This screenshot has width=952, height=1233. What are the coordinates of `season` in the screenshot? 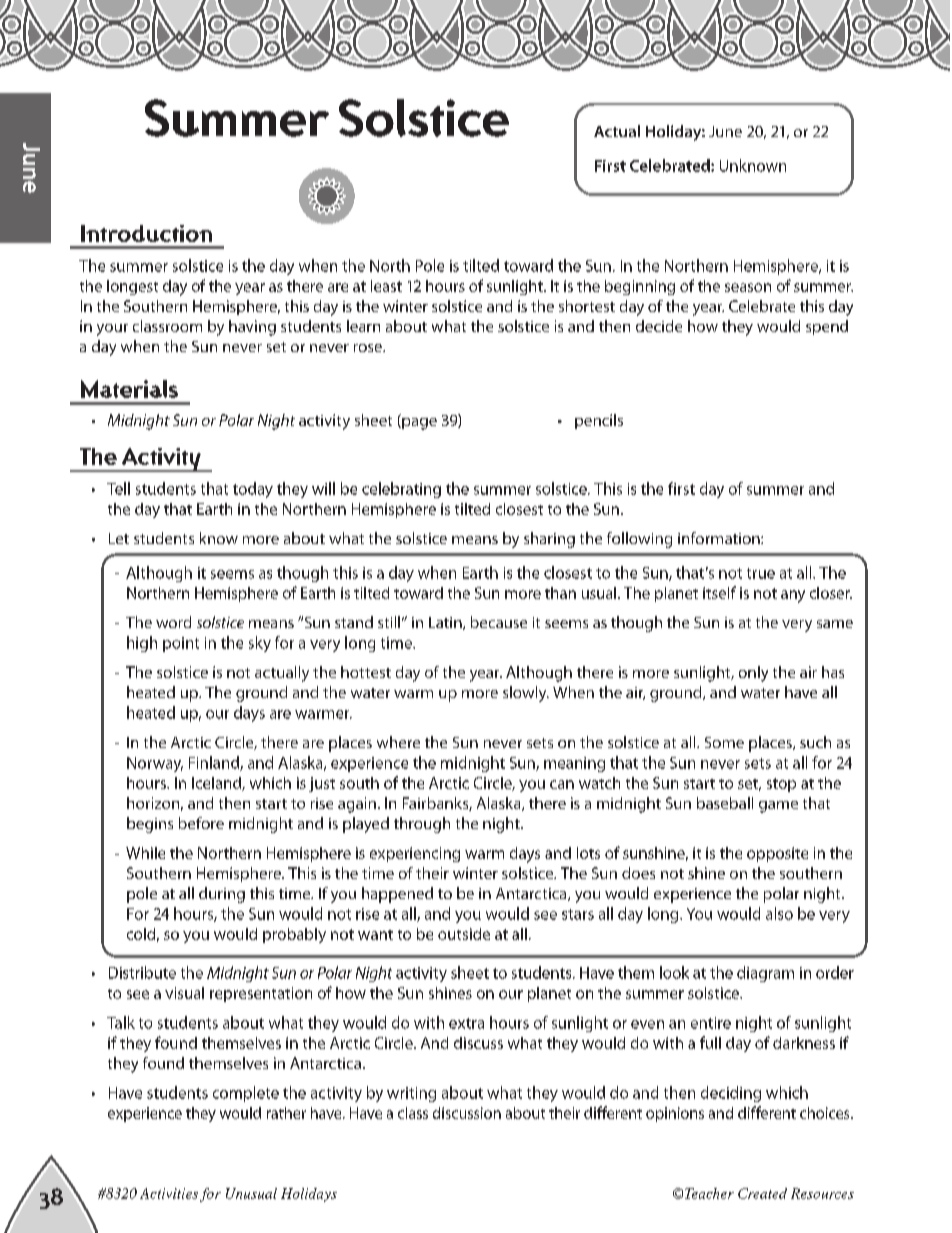 It's located at (748, 287).
